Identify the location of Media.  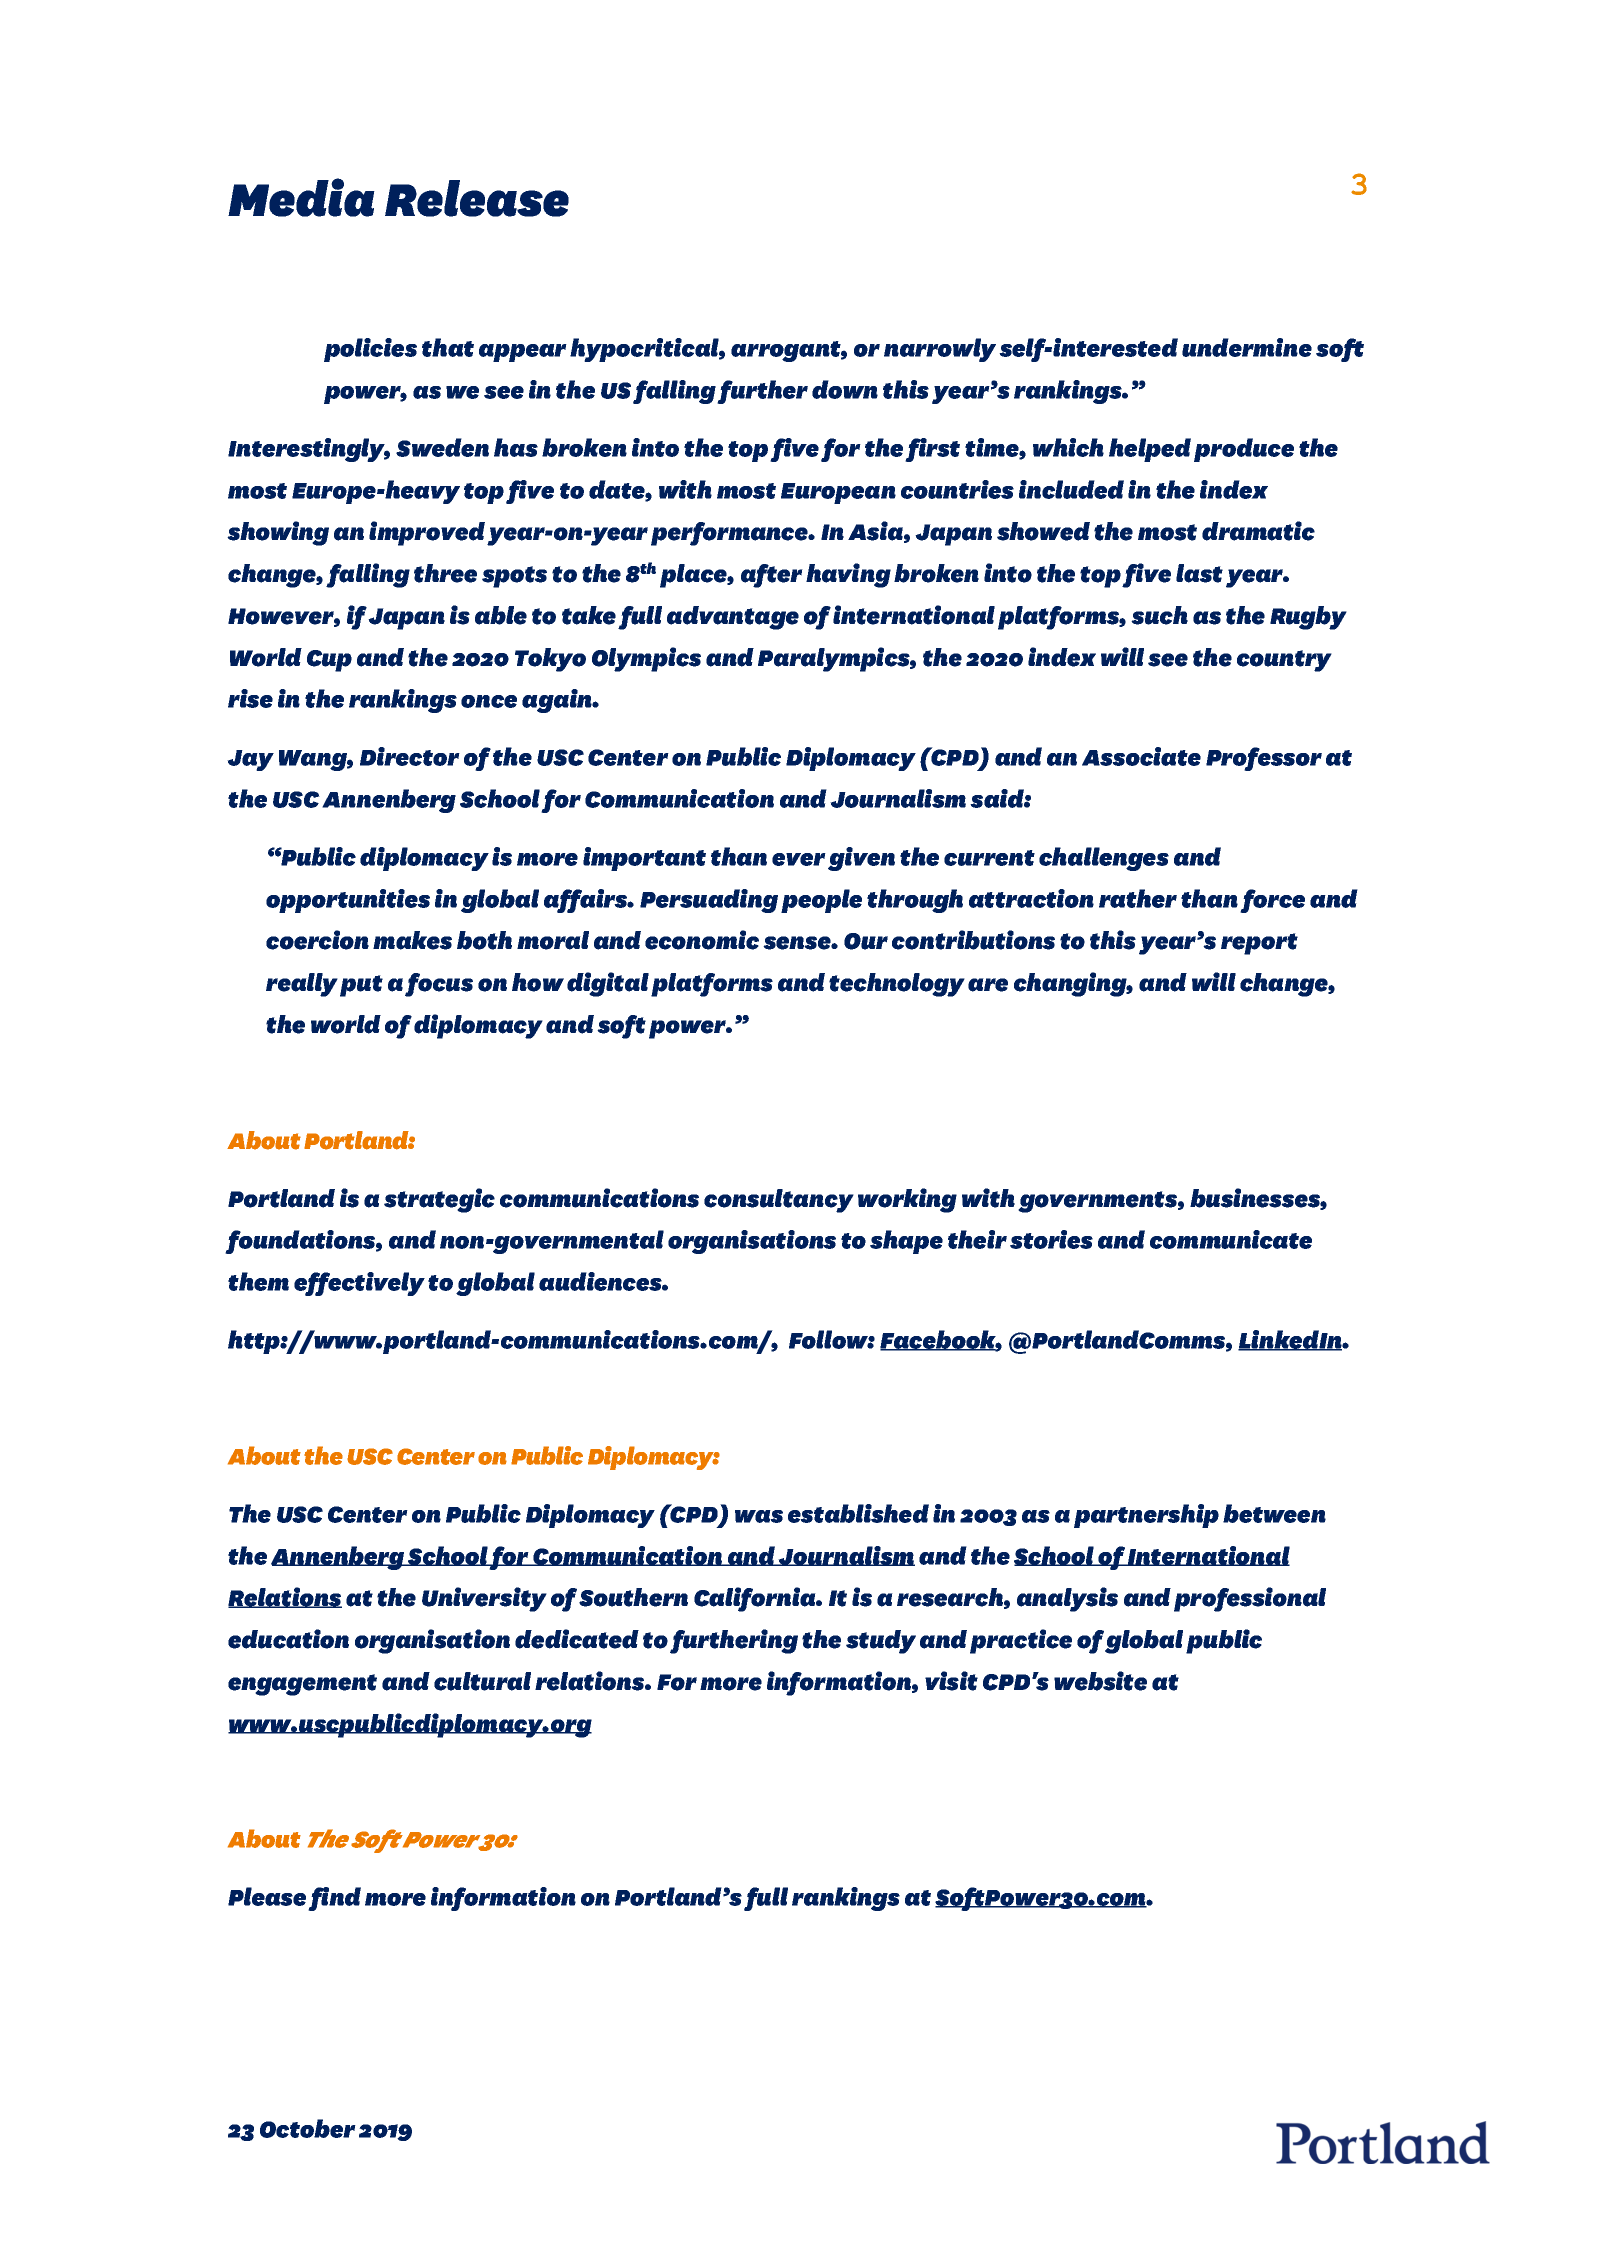
(301, 197).
